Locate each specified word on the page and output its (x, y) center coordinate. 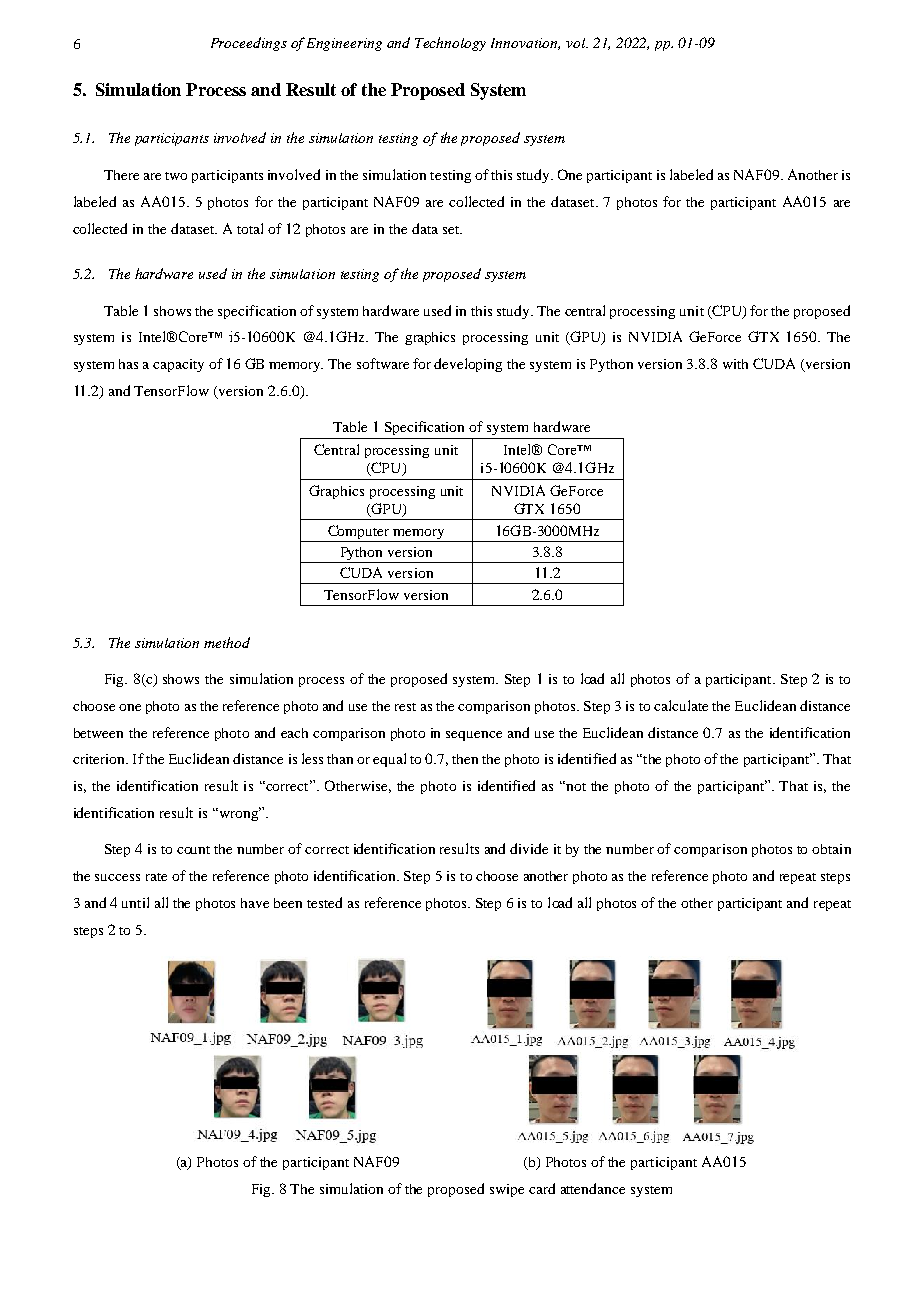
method (227, 642)
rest (405, 707)
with (735, 364)
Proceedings (249, 44)
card (542, 1188)
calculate (681, 705)
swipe (507, 1190)
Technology (450, 44)
